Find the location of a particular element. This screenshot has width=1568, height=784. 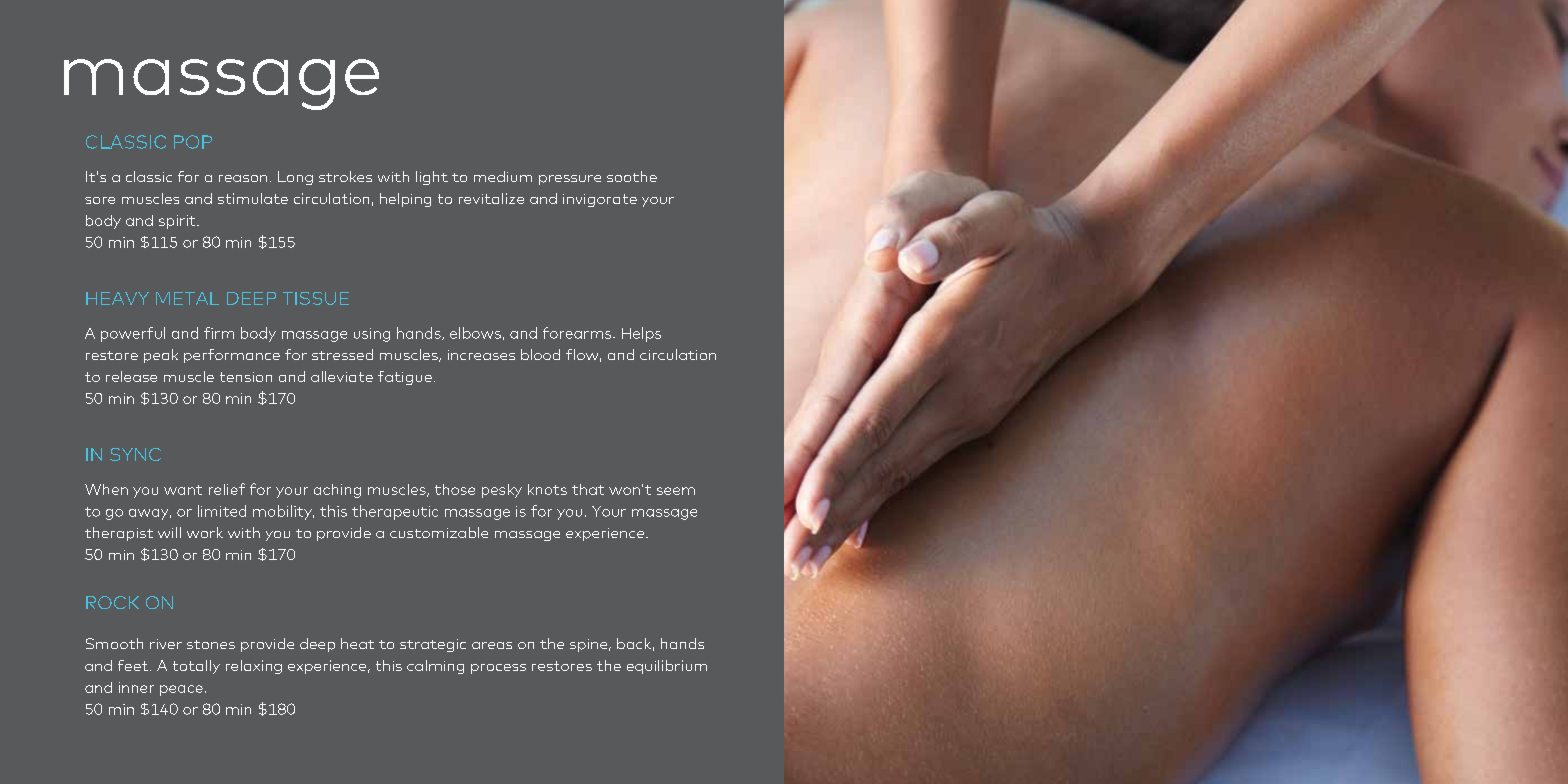

POP is located at coordinates (193, 142).
